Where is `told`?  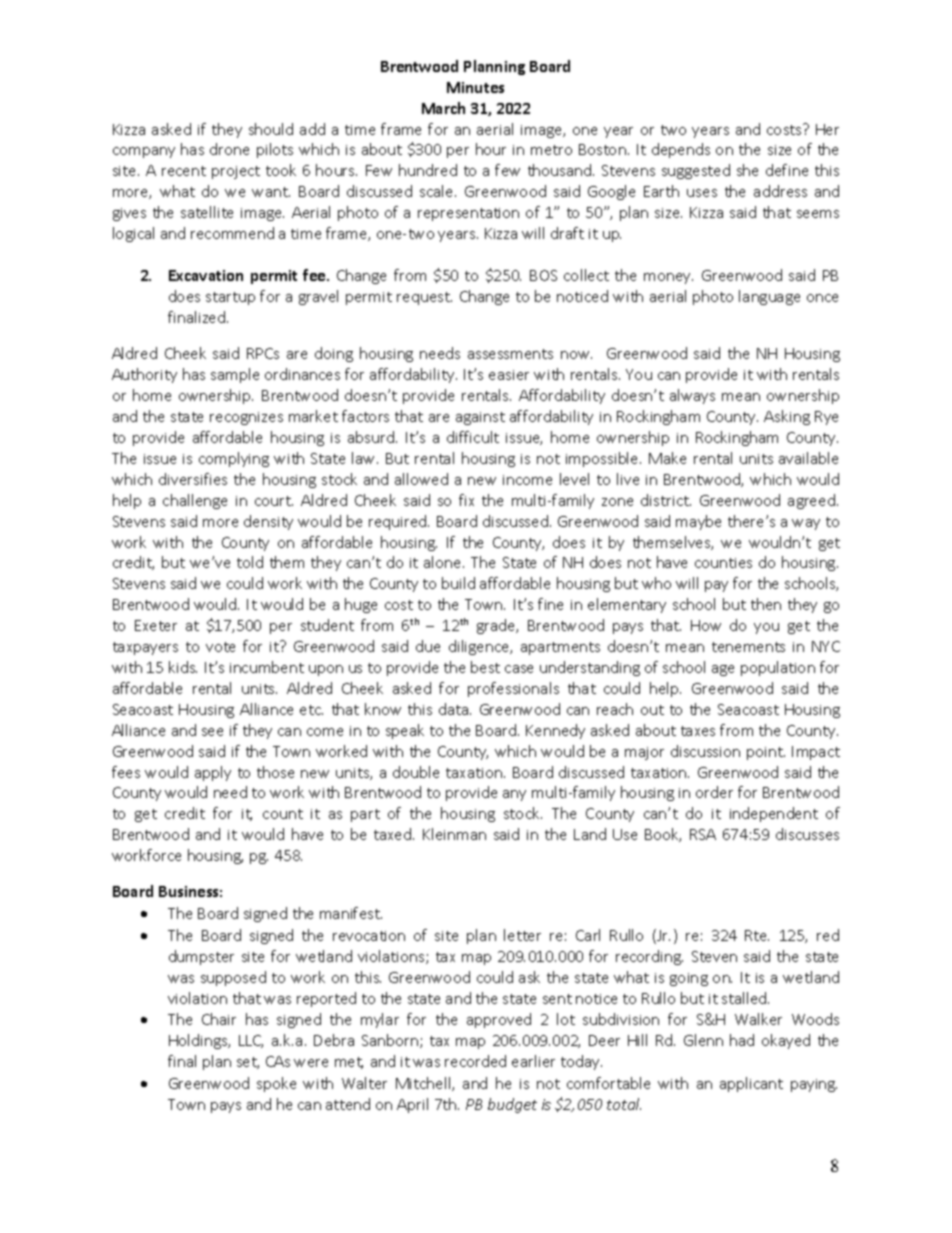
told is located at coordinates (250, 562).
